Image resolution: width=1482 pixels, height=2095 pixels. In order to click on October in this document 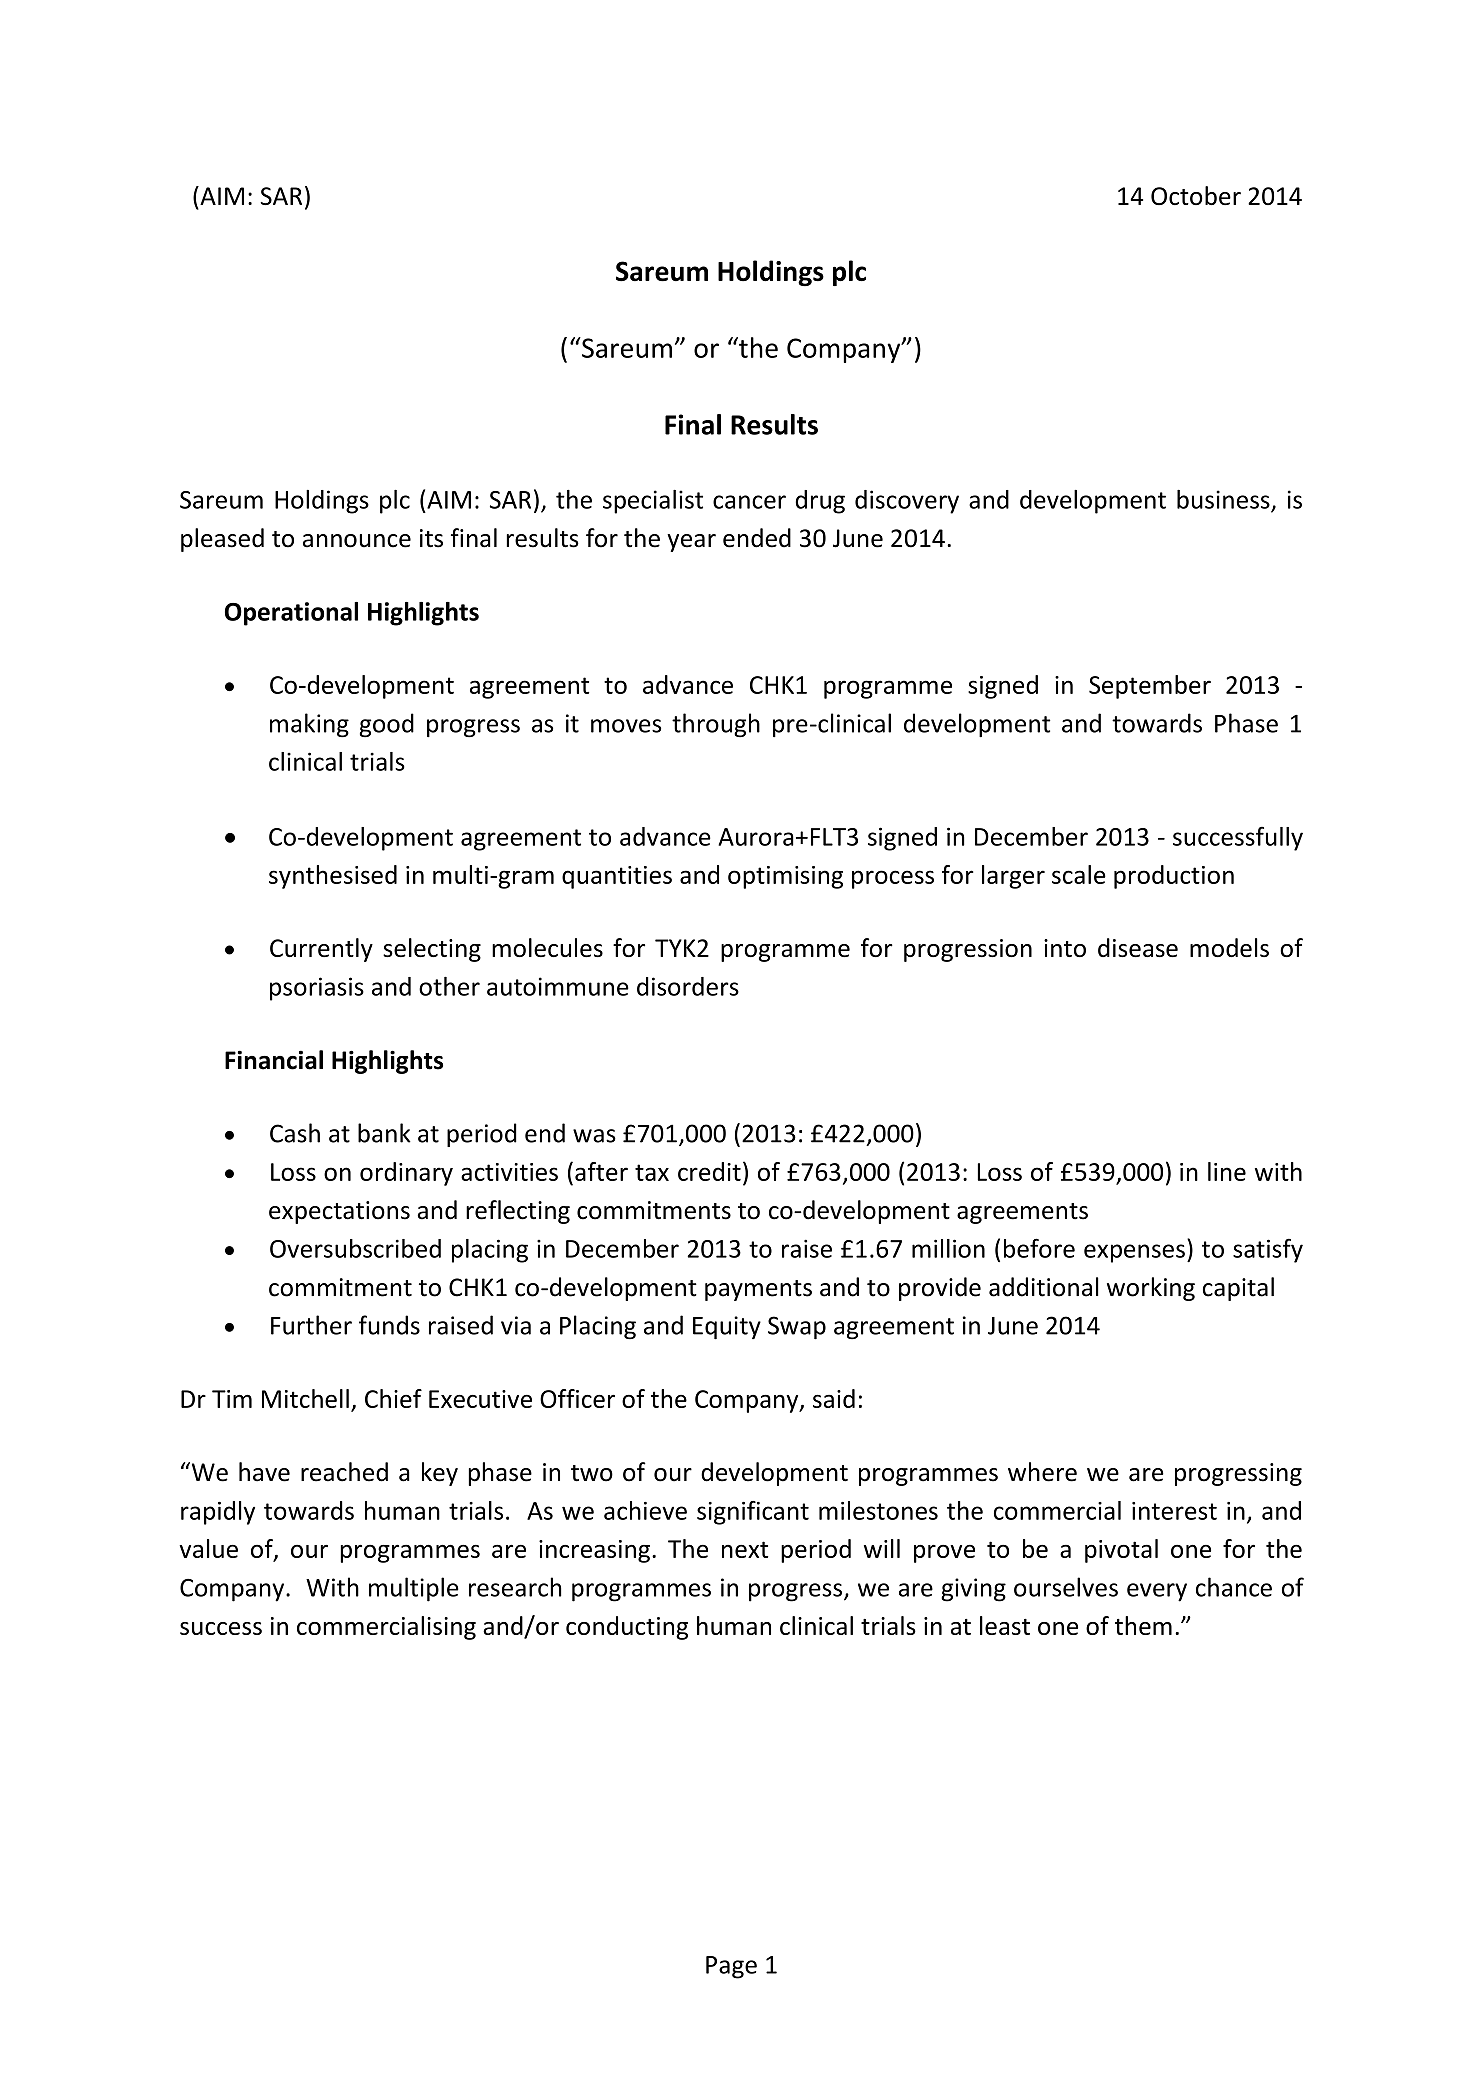, I will do `click(1196, 195)`.
